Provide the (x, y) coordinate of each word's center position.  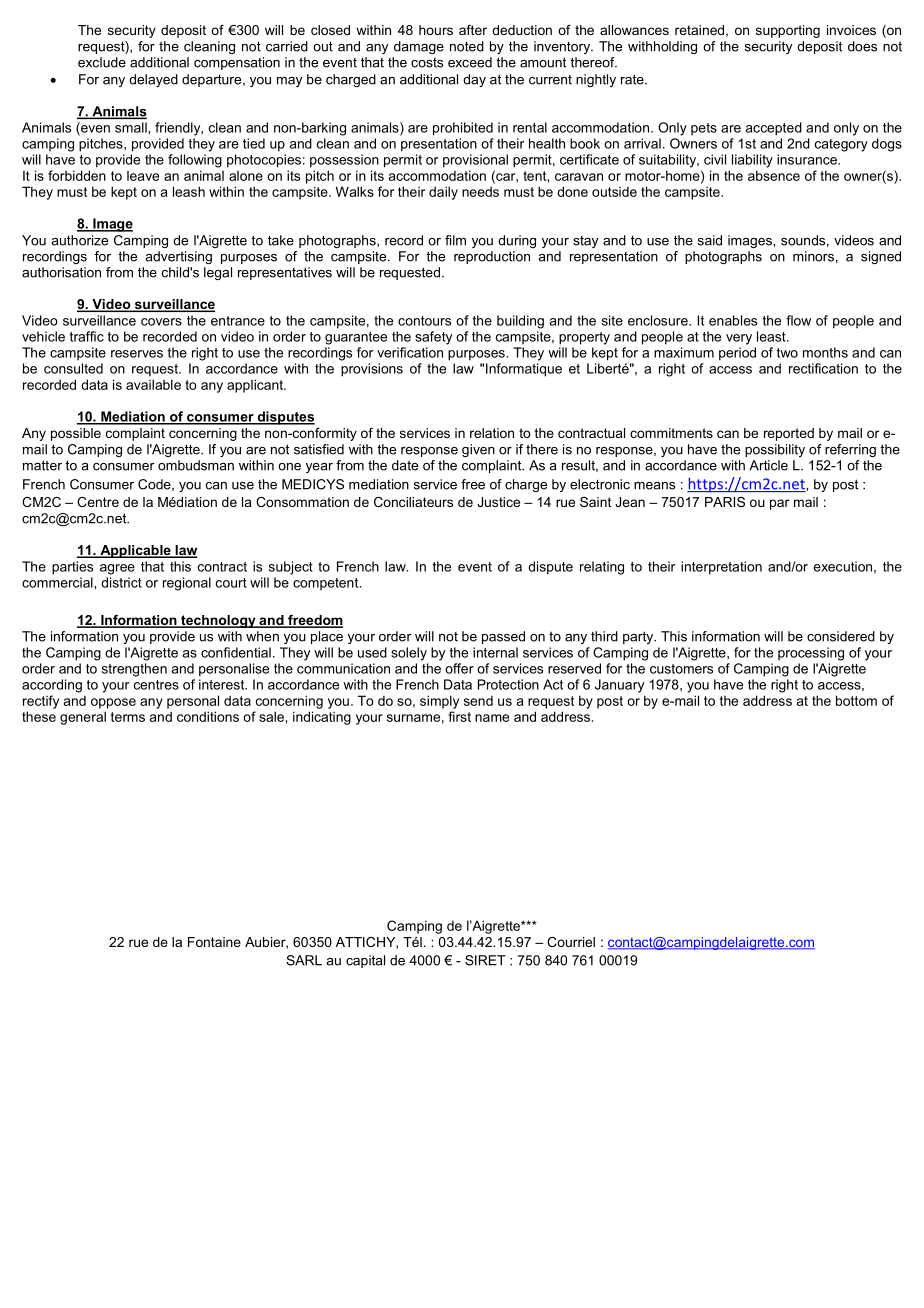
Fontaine (214, 942)
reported (789, 434)
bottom (856, 700)
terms (128, 717)
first (460, 716)
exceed (470, 62)
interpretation (721, 568)
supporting (788, 31)
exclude (102, 62)
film (455, 240)
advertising (178, 257)
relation (492, 433)
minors (813, 256)
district (121, 582)
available (153, 384)
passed (503, 637)
